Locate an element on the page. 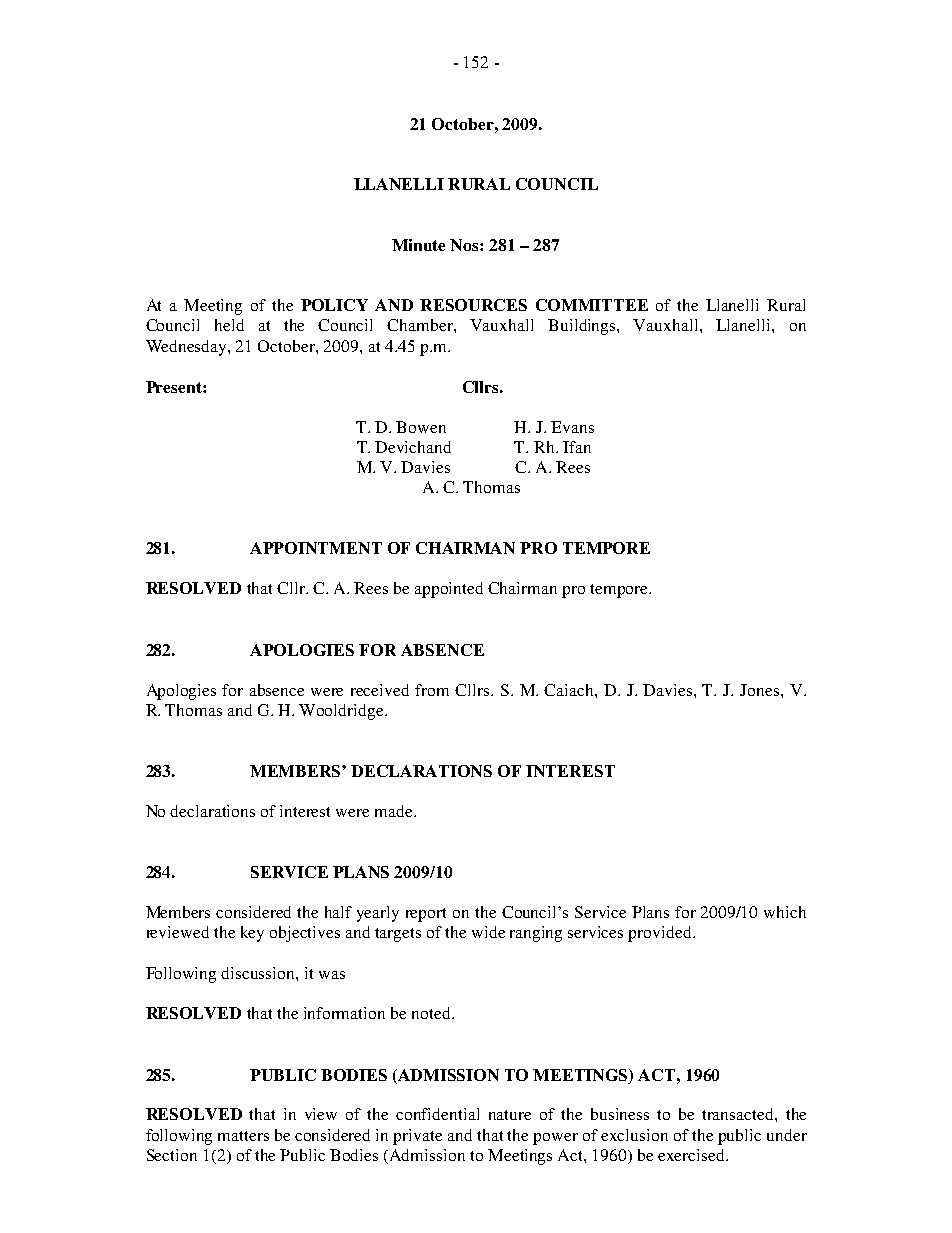  wide is located at coordinates (488, 932).
